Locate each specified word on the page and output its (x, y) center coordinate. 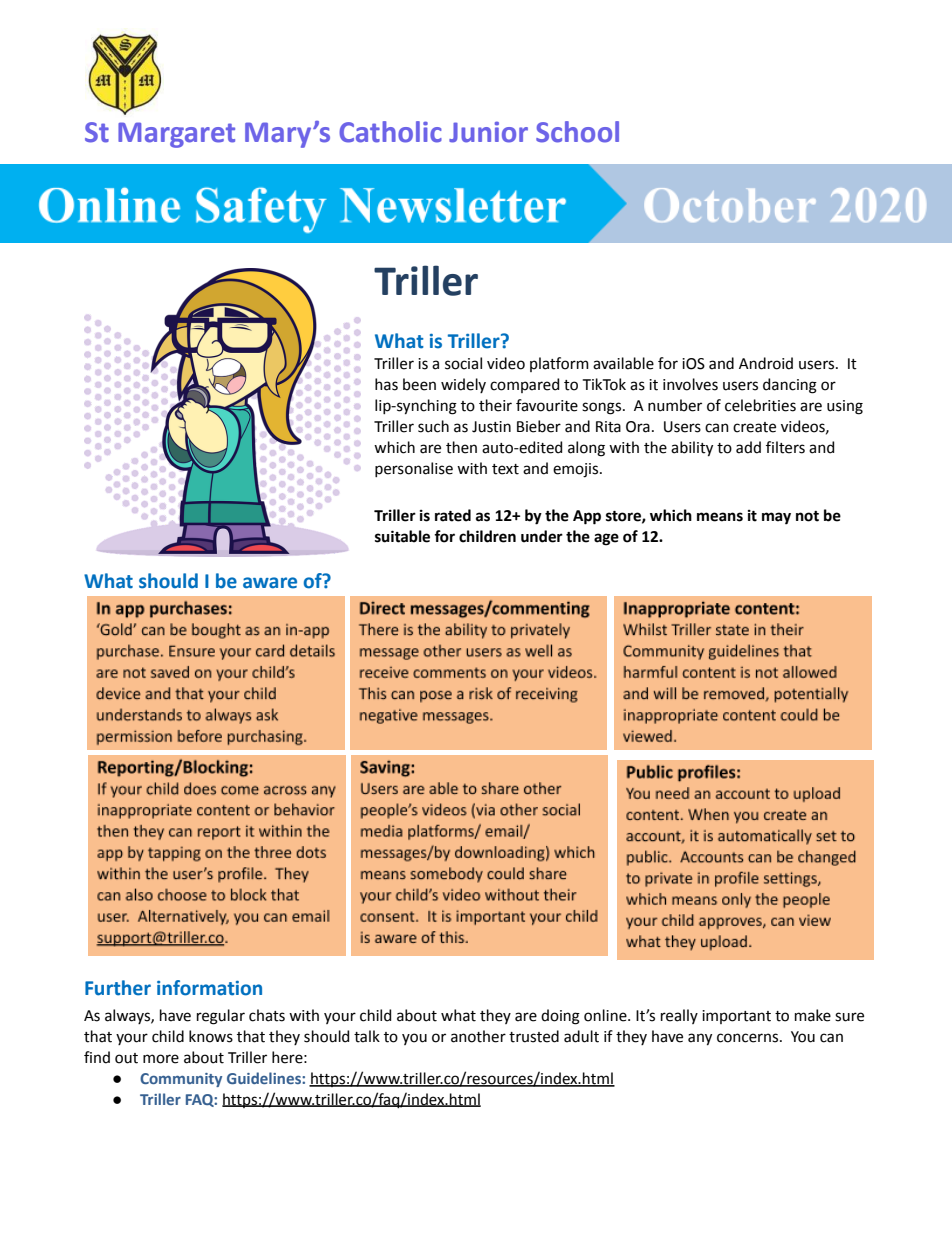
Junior (488, 132)
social (463, 363)
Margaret (176, 135)
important (736, 1017)
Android (766, 363)
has (386, 384)
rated (453, 515)
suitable (402, 536)
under (542, 536)
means (720, 517)
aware (270, 583)
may (776, 518)
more (161, 1059)
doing (560, 1017)
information (209, 988)
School (577, 132)
